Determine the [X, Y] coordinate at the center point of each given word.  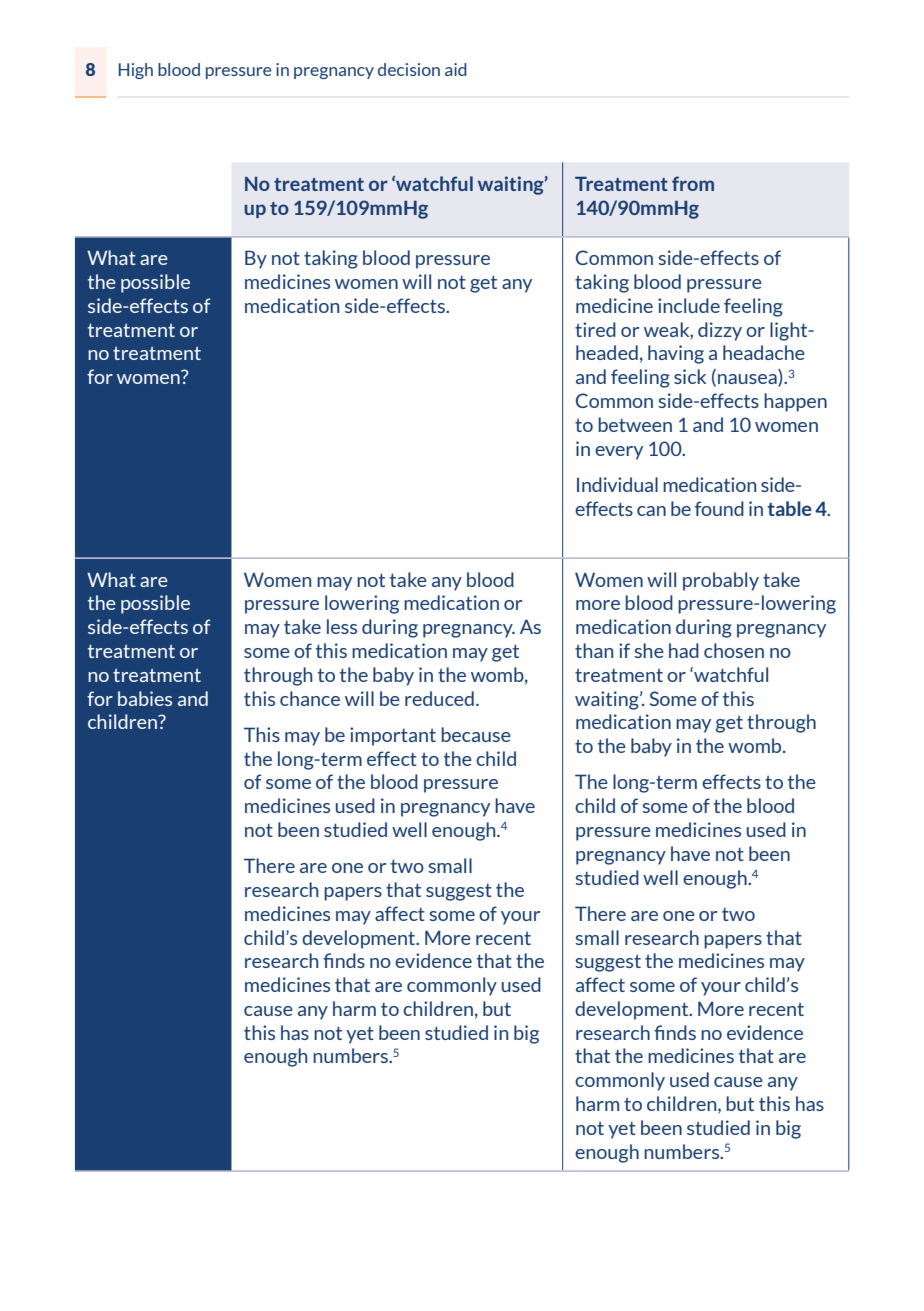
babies [145, 698]
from [693, 183]
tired [595, 329]
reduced [439, 698]
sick [690, 376]
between [635, 424]
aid [456, 69]
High [136, 71]
